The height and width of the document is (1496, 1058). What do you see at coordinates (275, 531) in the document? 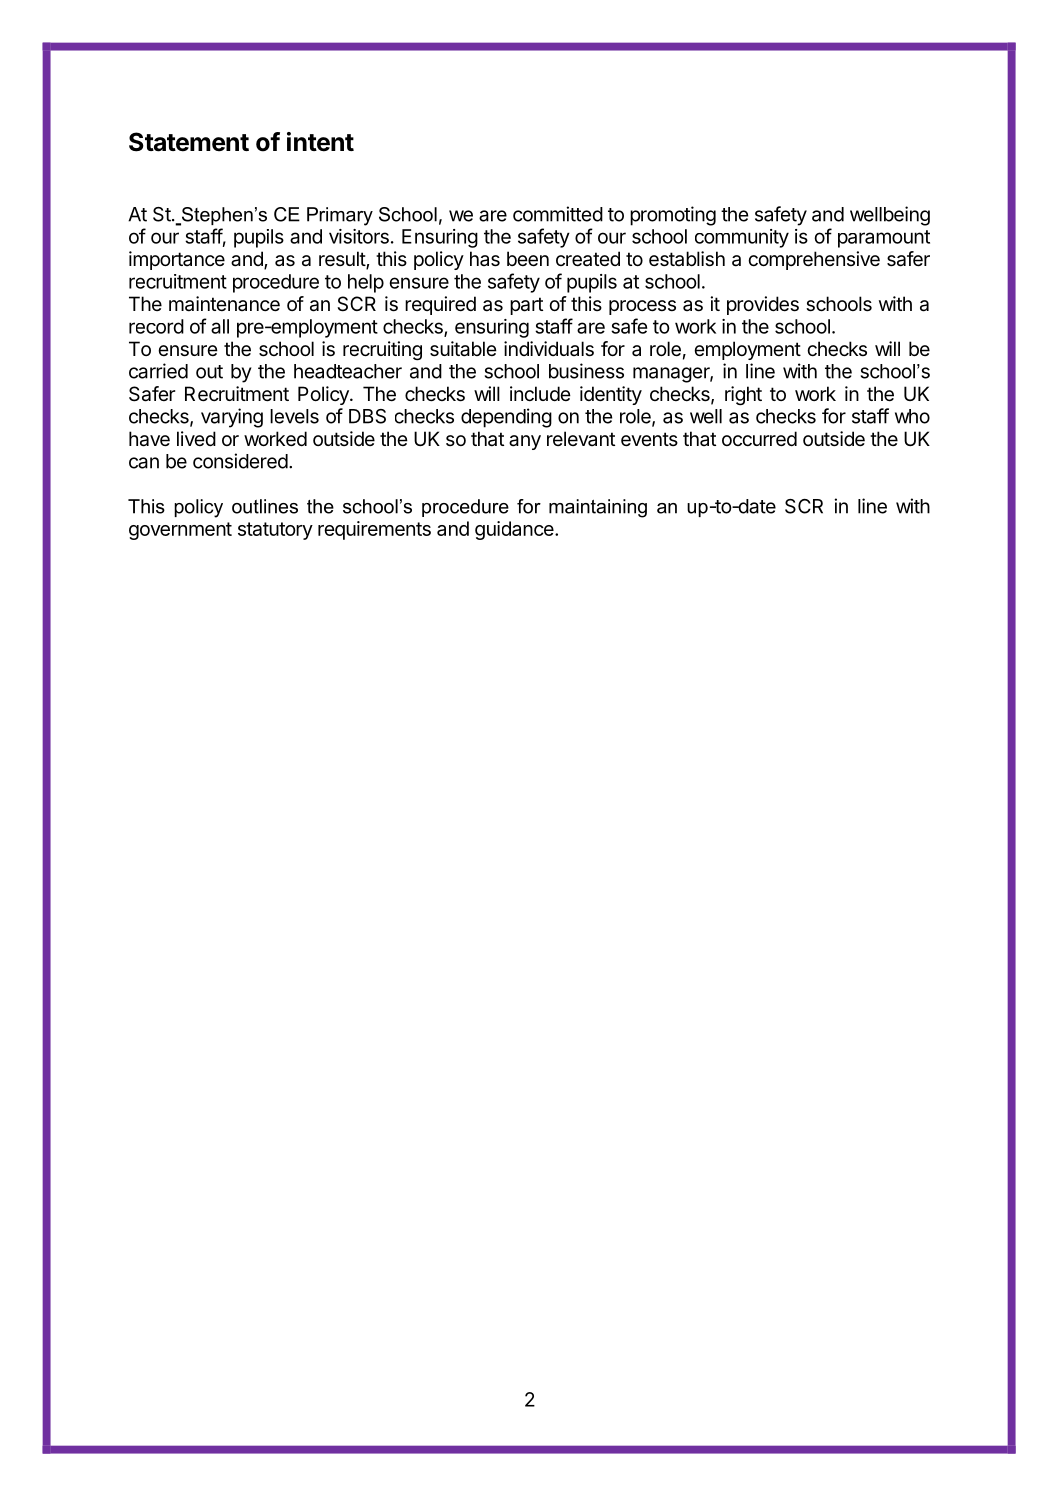
I see `statutory` at bounding box center [275, 531].
